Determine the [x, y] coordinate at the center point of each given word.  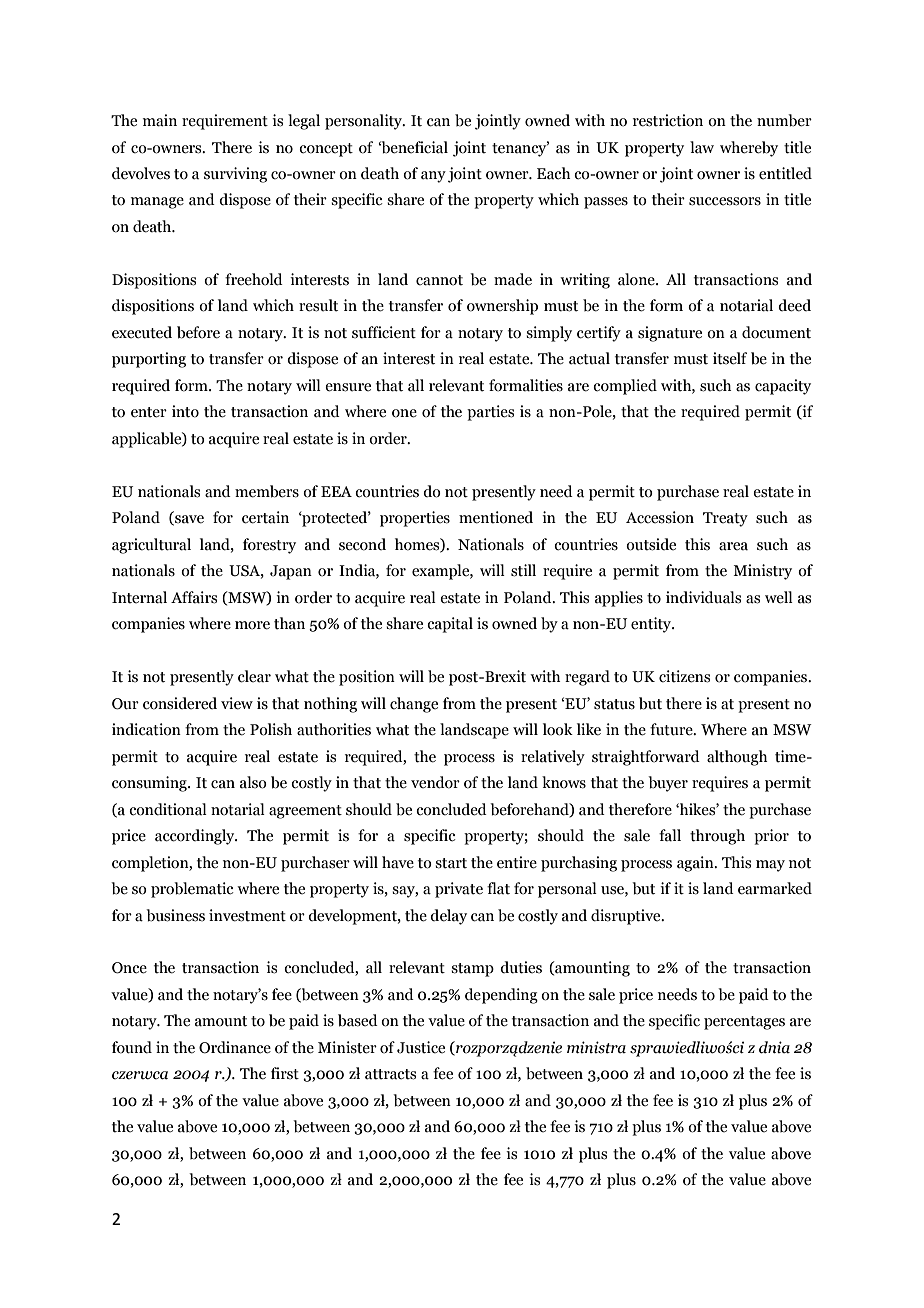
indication [146, 729]
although [737, 758]
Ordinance [235, 1047]
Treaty [725, 519]
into [185, 411]
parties [490, 413]
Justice [421, 1047]
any [433, 177]
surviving [235, 175]
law [702, 147]
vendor [435, 782]
